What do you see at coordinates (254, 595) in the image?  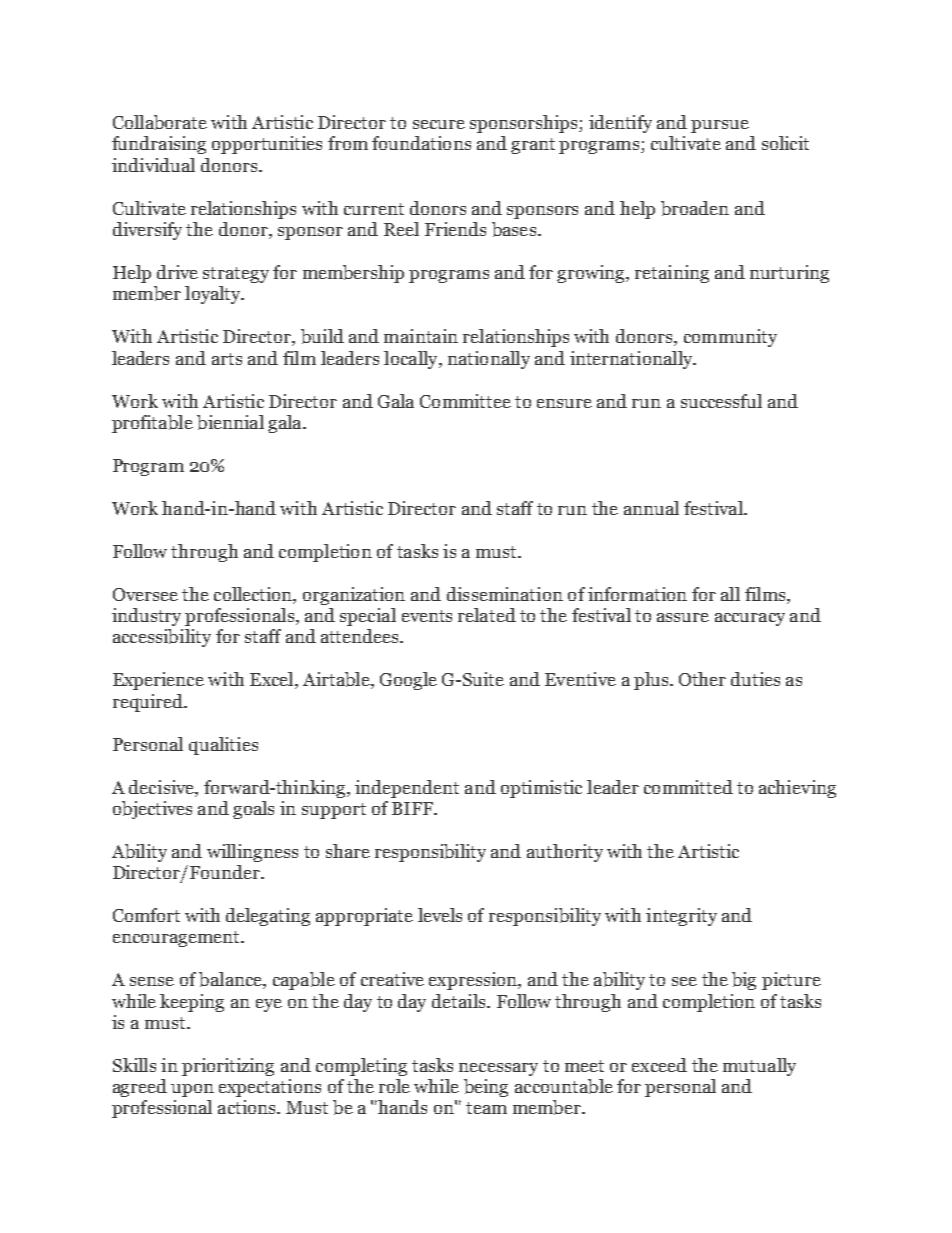 I see `collection` at bounding box center [254, 595].
